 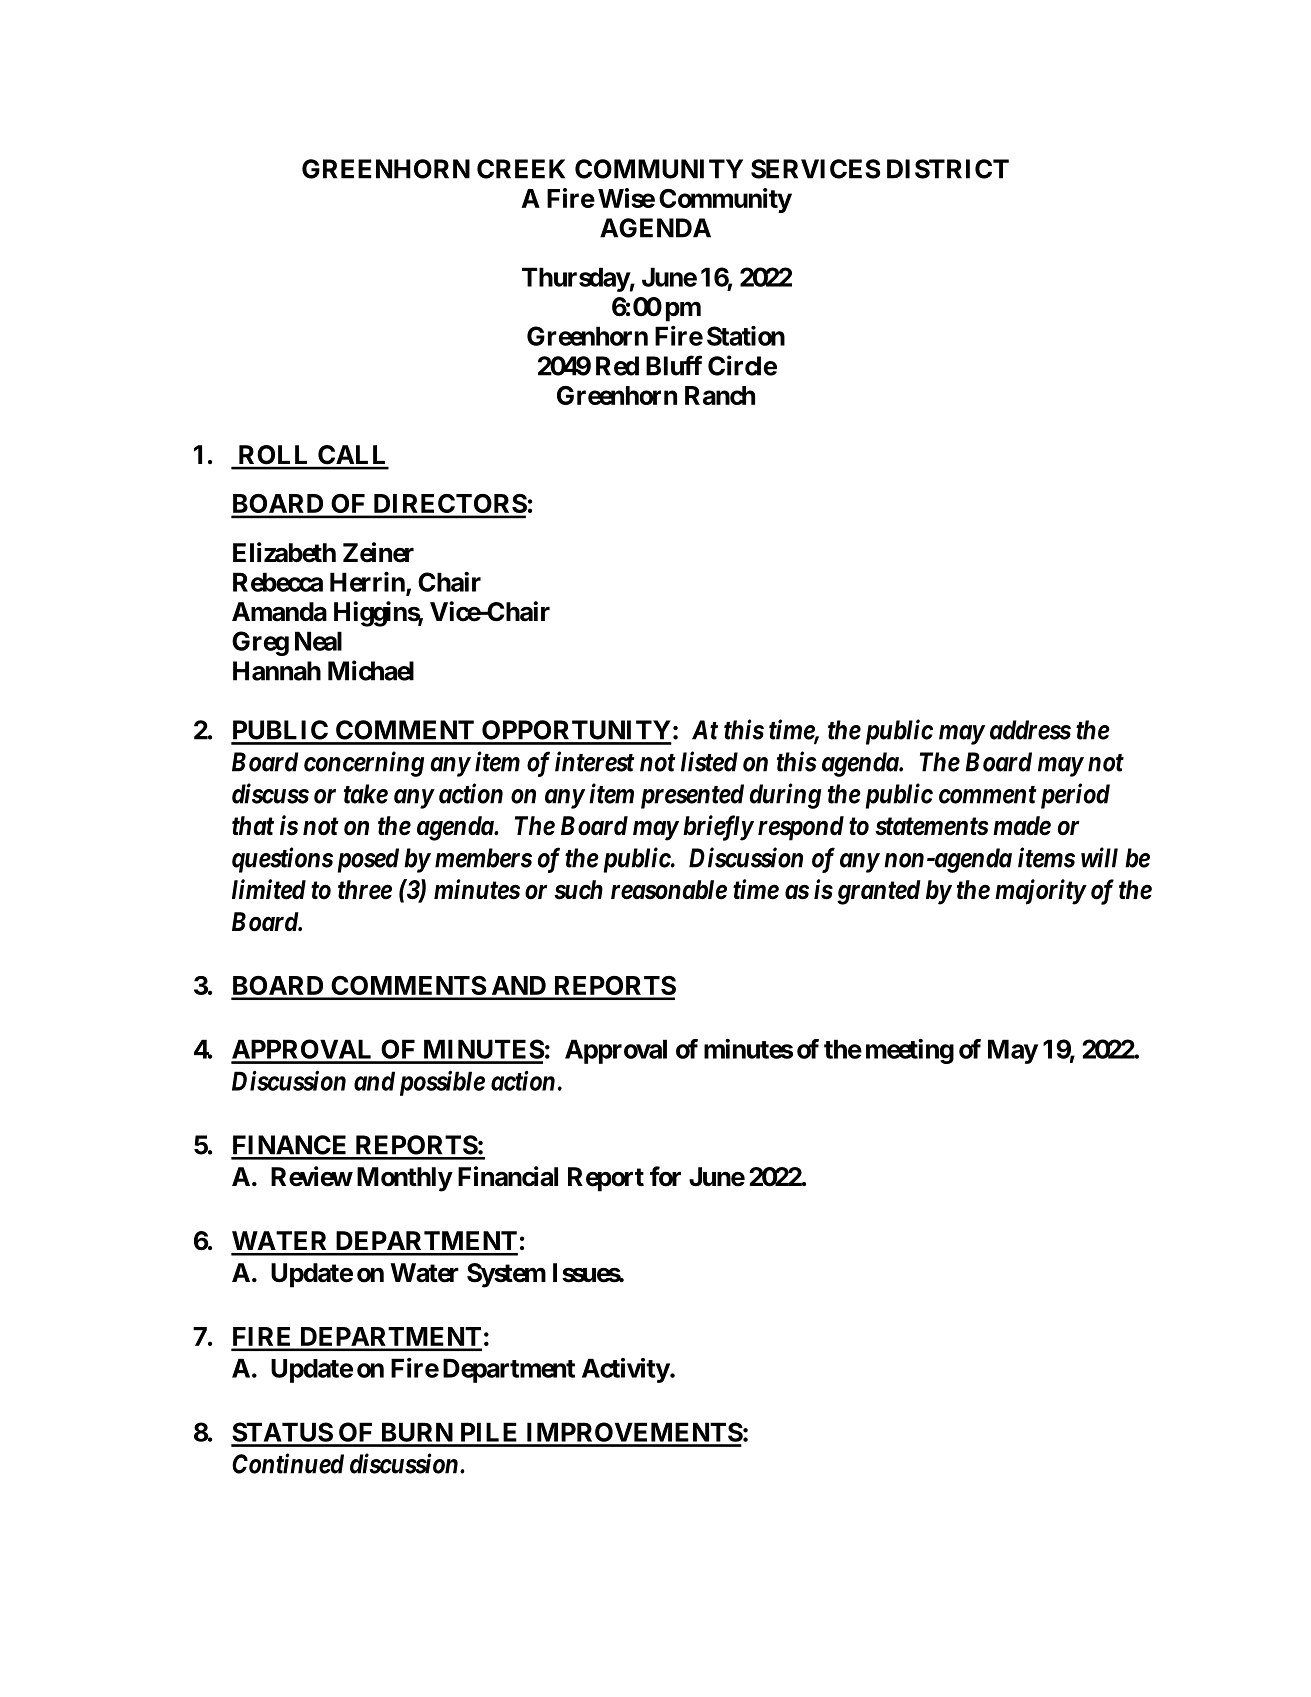 What do you see at coordinates (521, 169) in the document?
I see `CREEK` at bounding box center [521, 169].
